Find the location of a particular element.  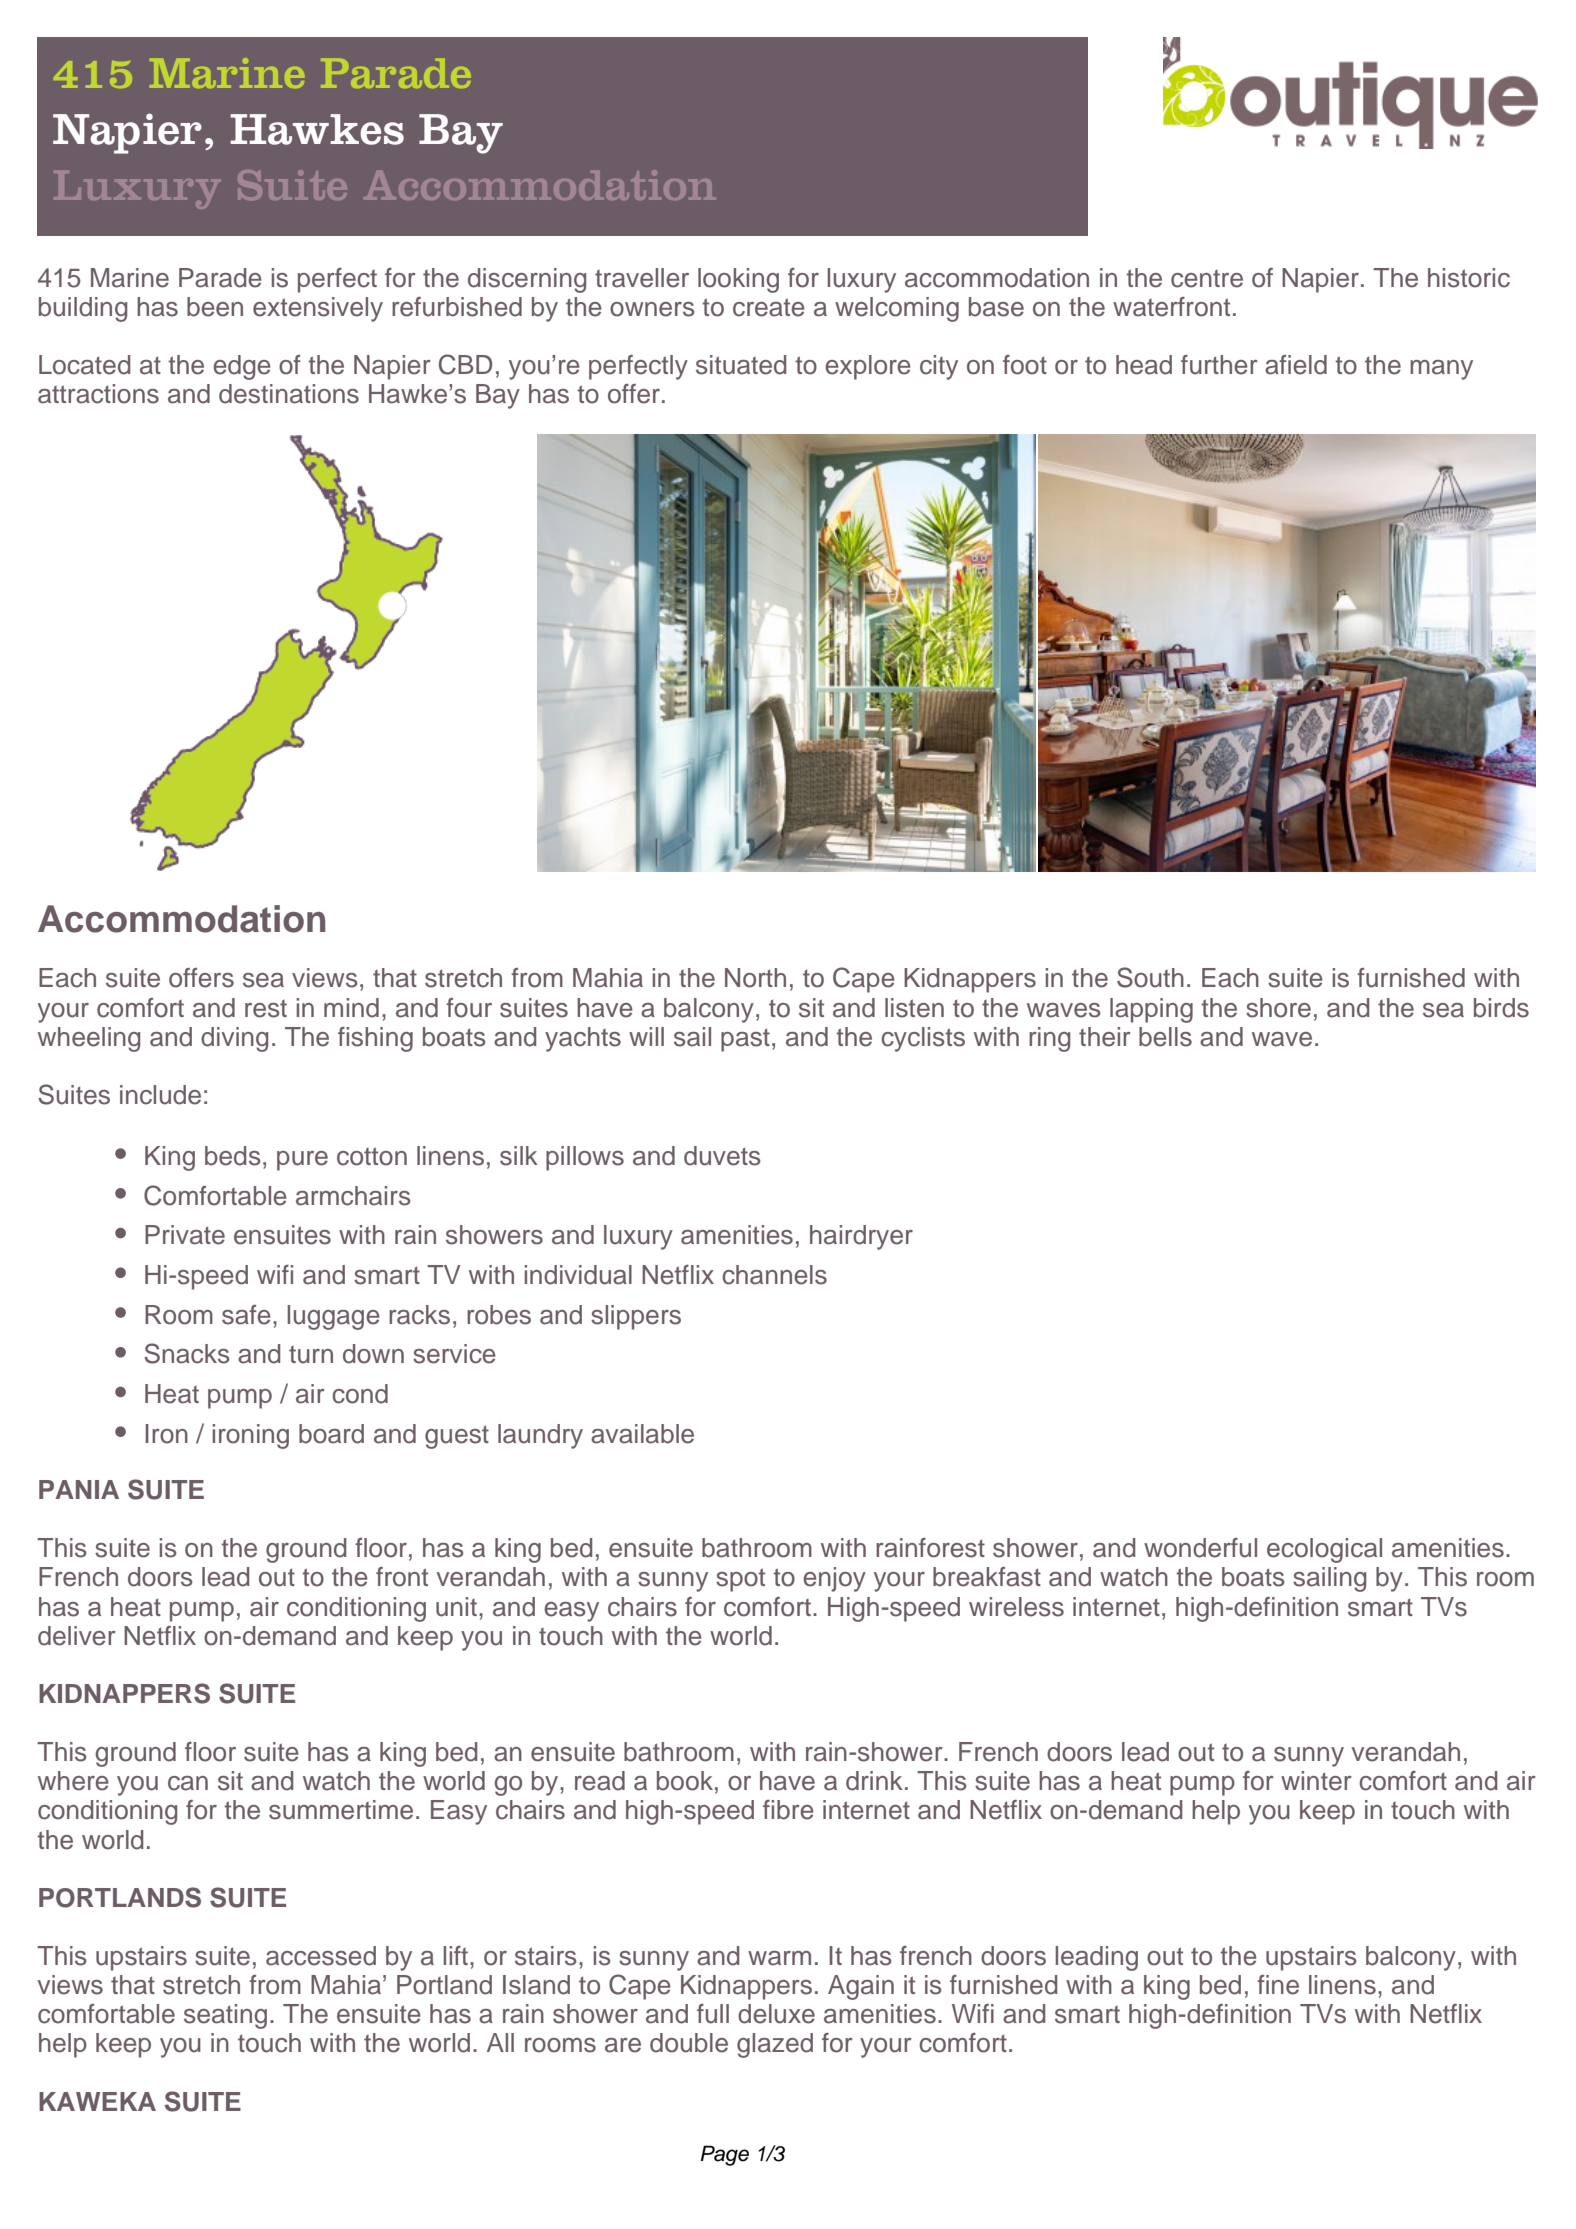

afield is located at coordinates (1296, 365).
